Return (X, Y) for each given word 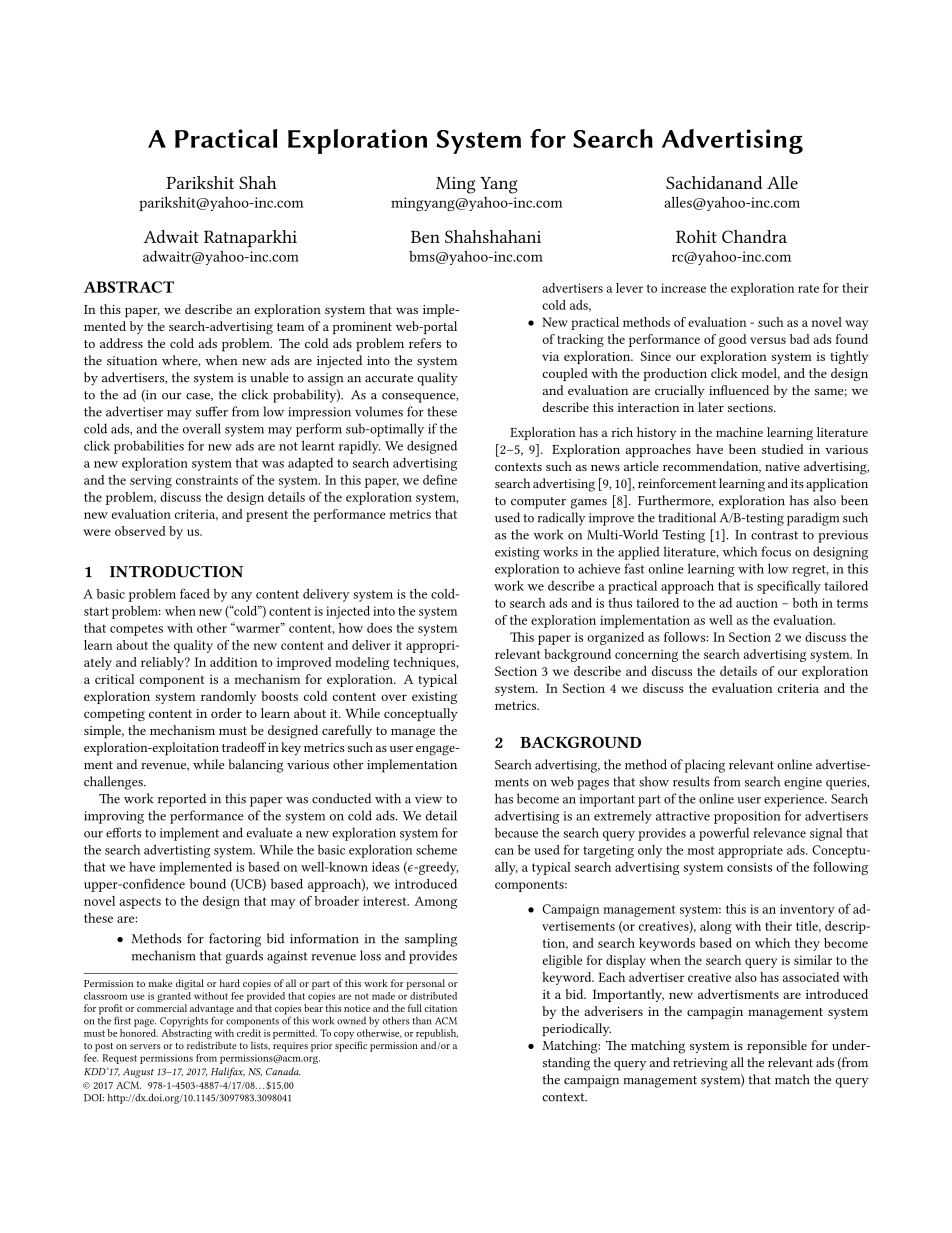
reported (182, 800)
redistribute (212, 1045)
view (428, 799)
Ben (425, 237)
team (290, 327)
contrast (774, 535)
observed (140, 531)
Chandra (754, 236)
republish (437, 1035)
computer (538, 503)
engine (803, 783)
